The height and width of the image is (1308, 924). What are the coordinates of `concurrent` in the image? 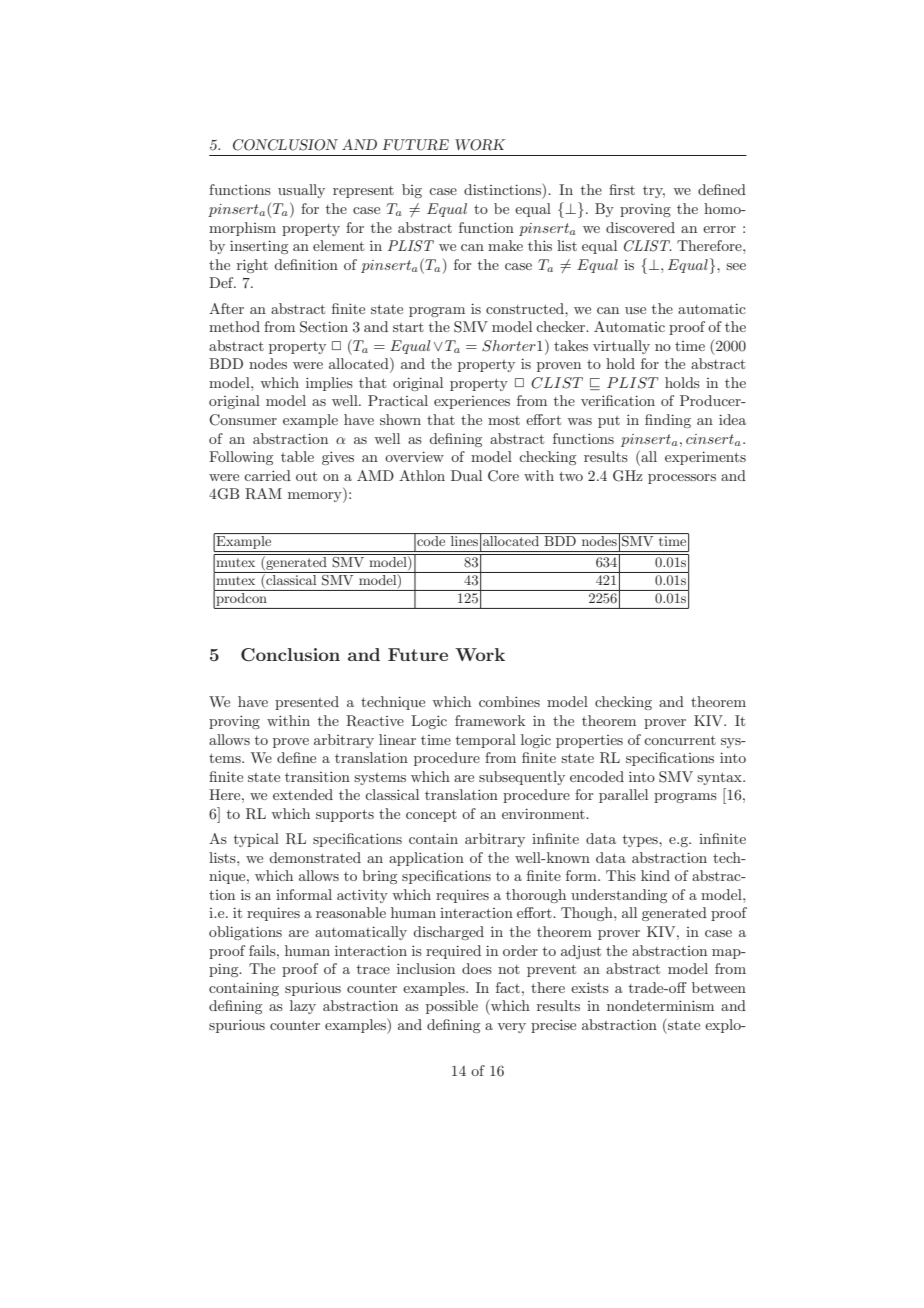 It's located at (680, 740).
